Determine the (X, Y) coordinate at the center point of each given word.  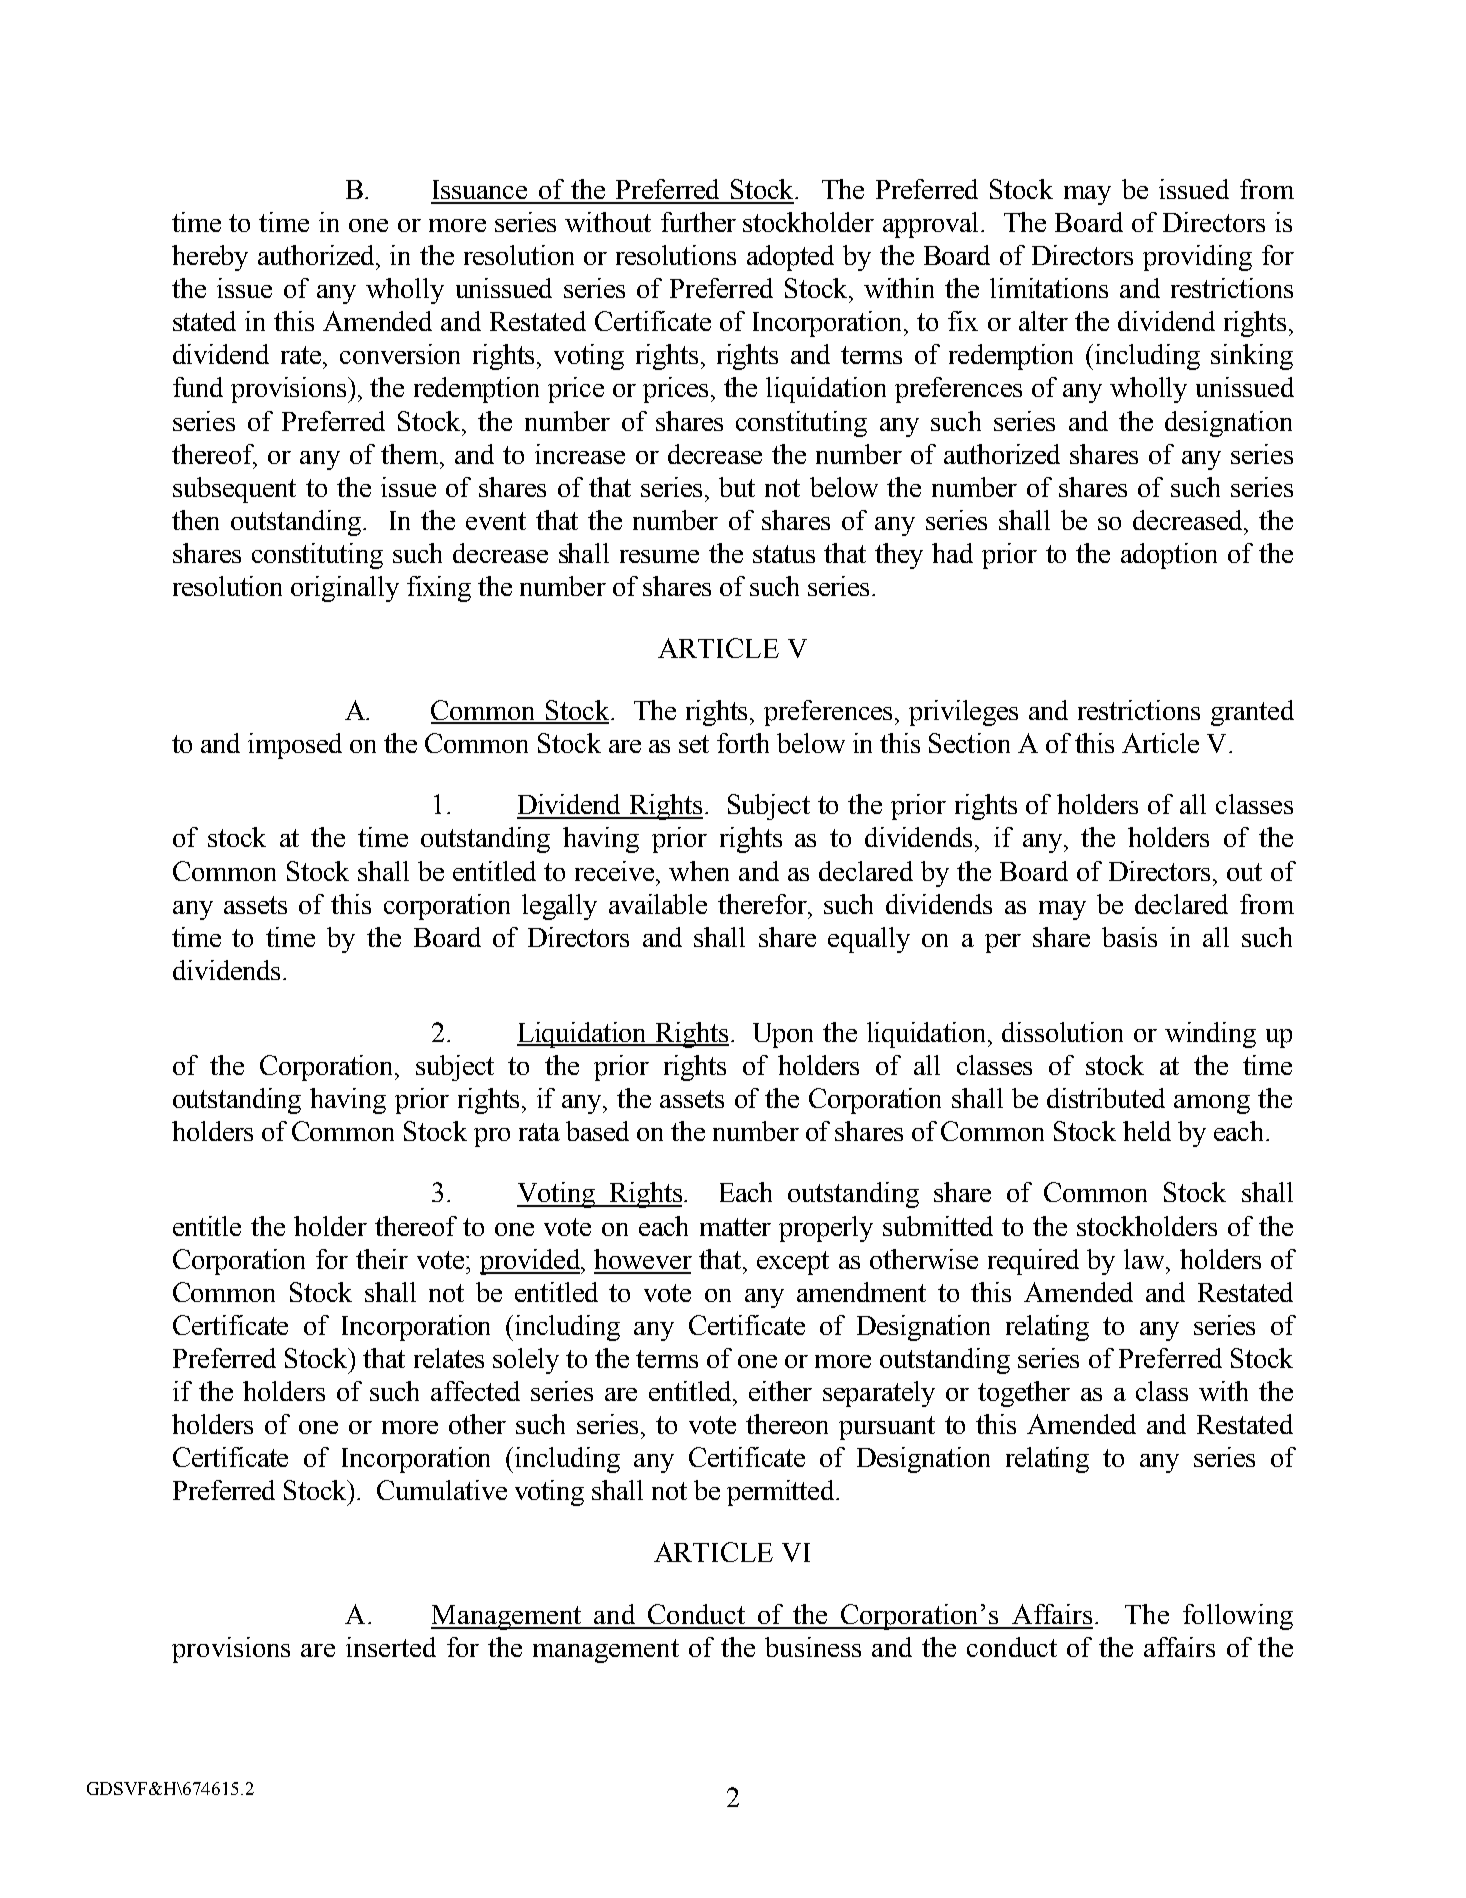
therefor (764, 904)
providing (1197, 258)
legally (559, 907)
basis (1129, 937)
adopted (790, 258)
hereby (210, 258)
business (813, 1647)
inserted (391, 1647)
